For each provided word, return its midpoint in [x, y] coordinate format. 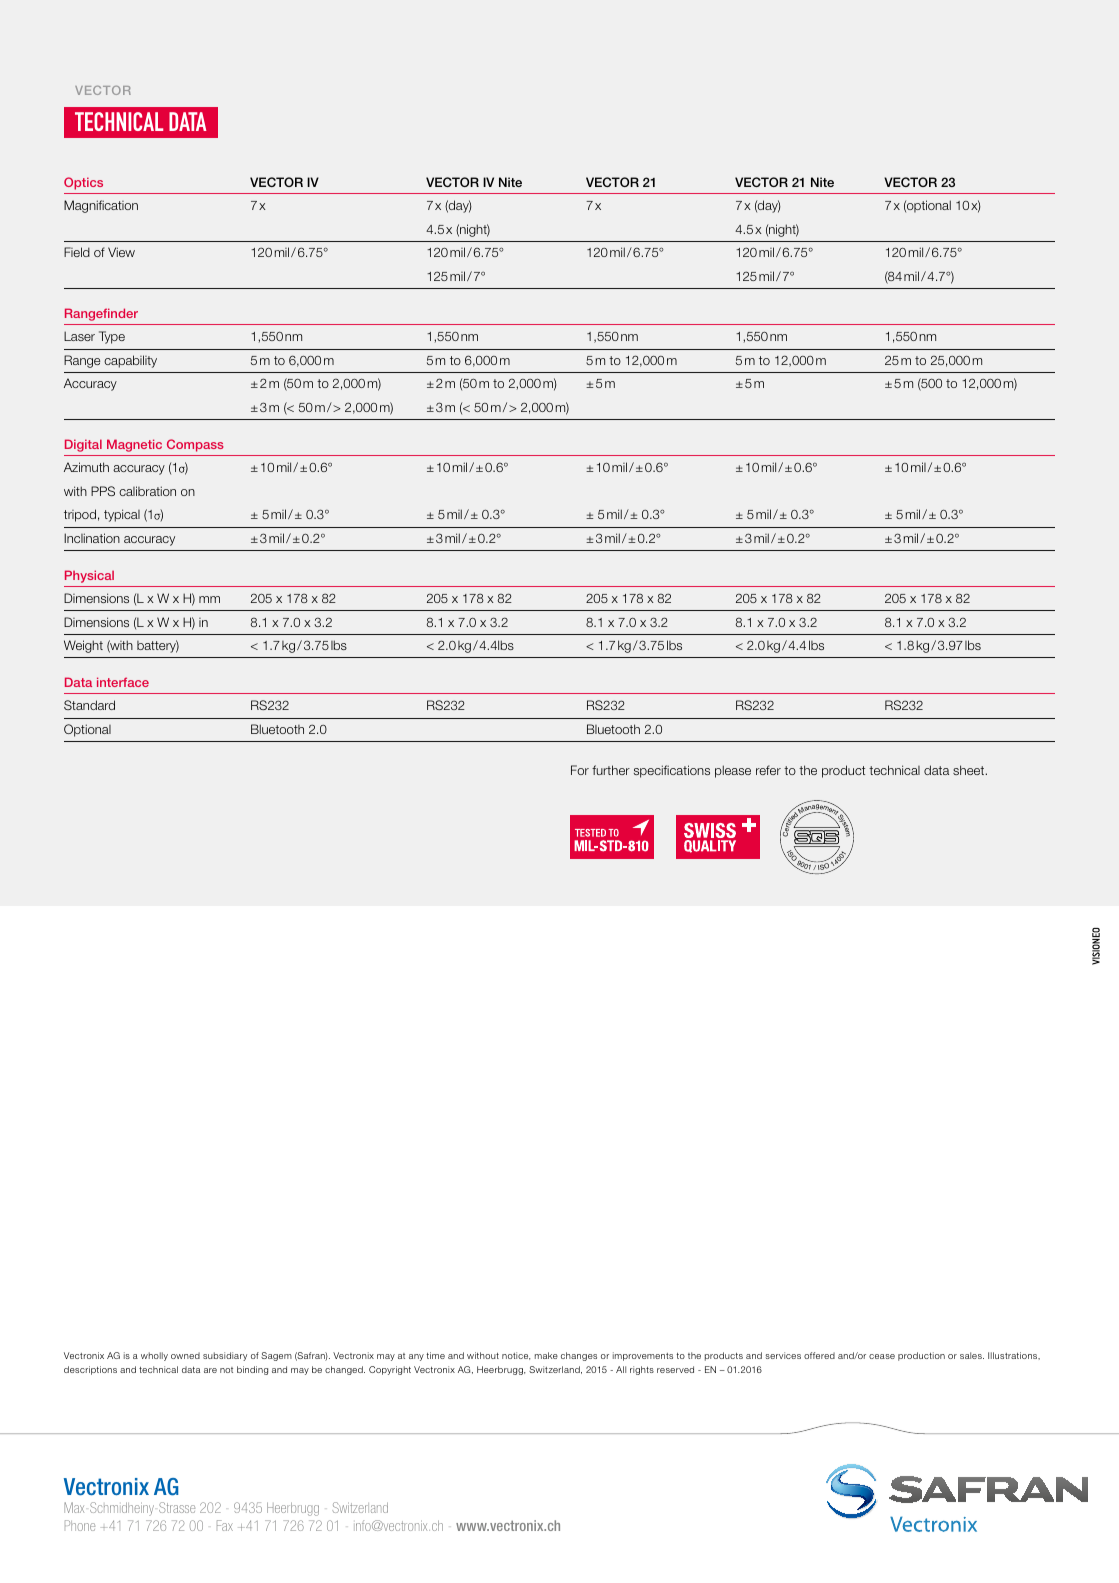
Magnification [101, 206]
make [546, 1355]
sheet [970, 770]
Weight [83, 646]
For [580, 770]
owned [185, 1355]
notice [516, 1356]
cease [882, 1356]
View [121, 252]
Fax [225, 1525]
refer [768, 770]
